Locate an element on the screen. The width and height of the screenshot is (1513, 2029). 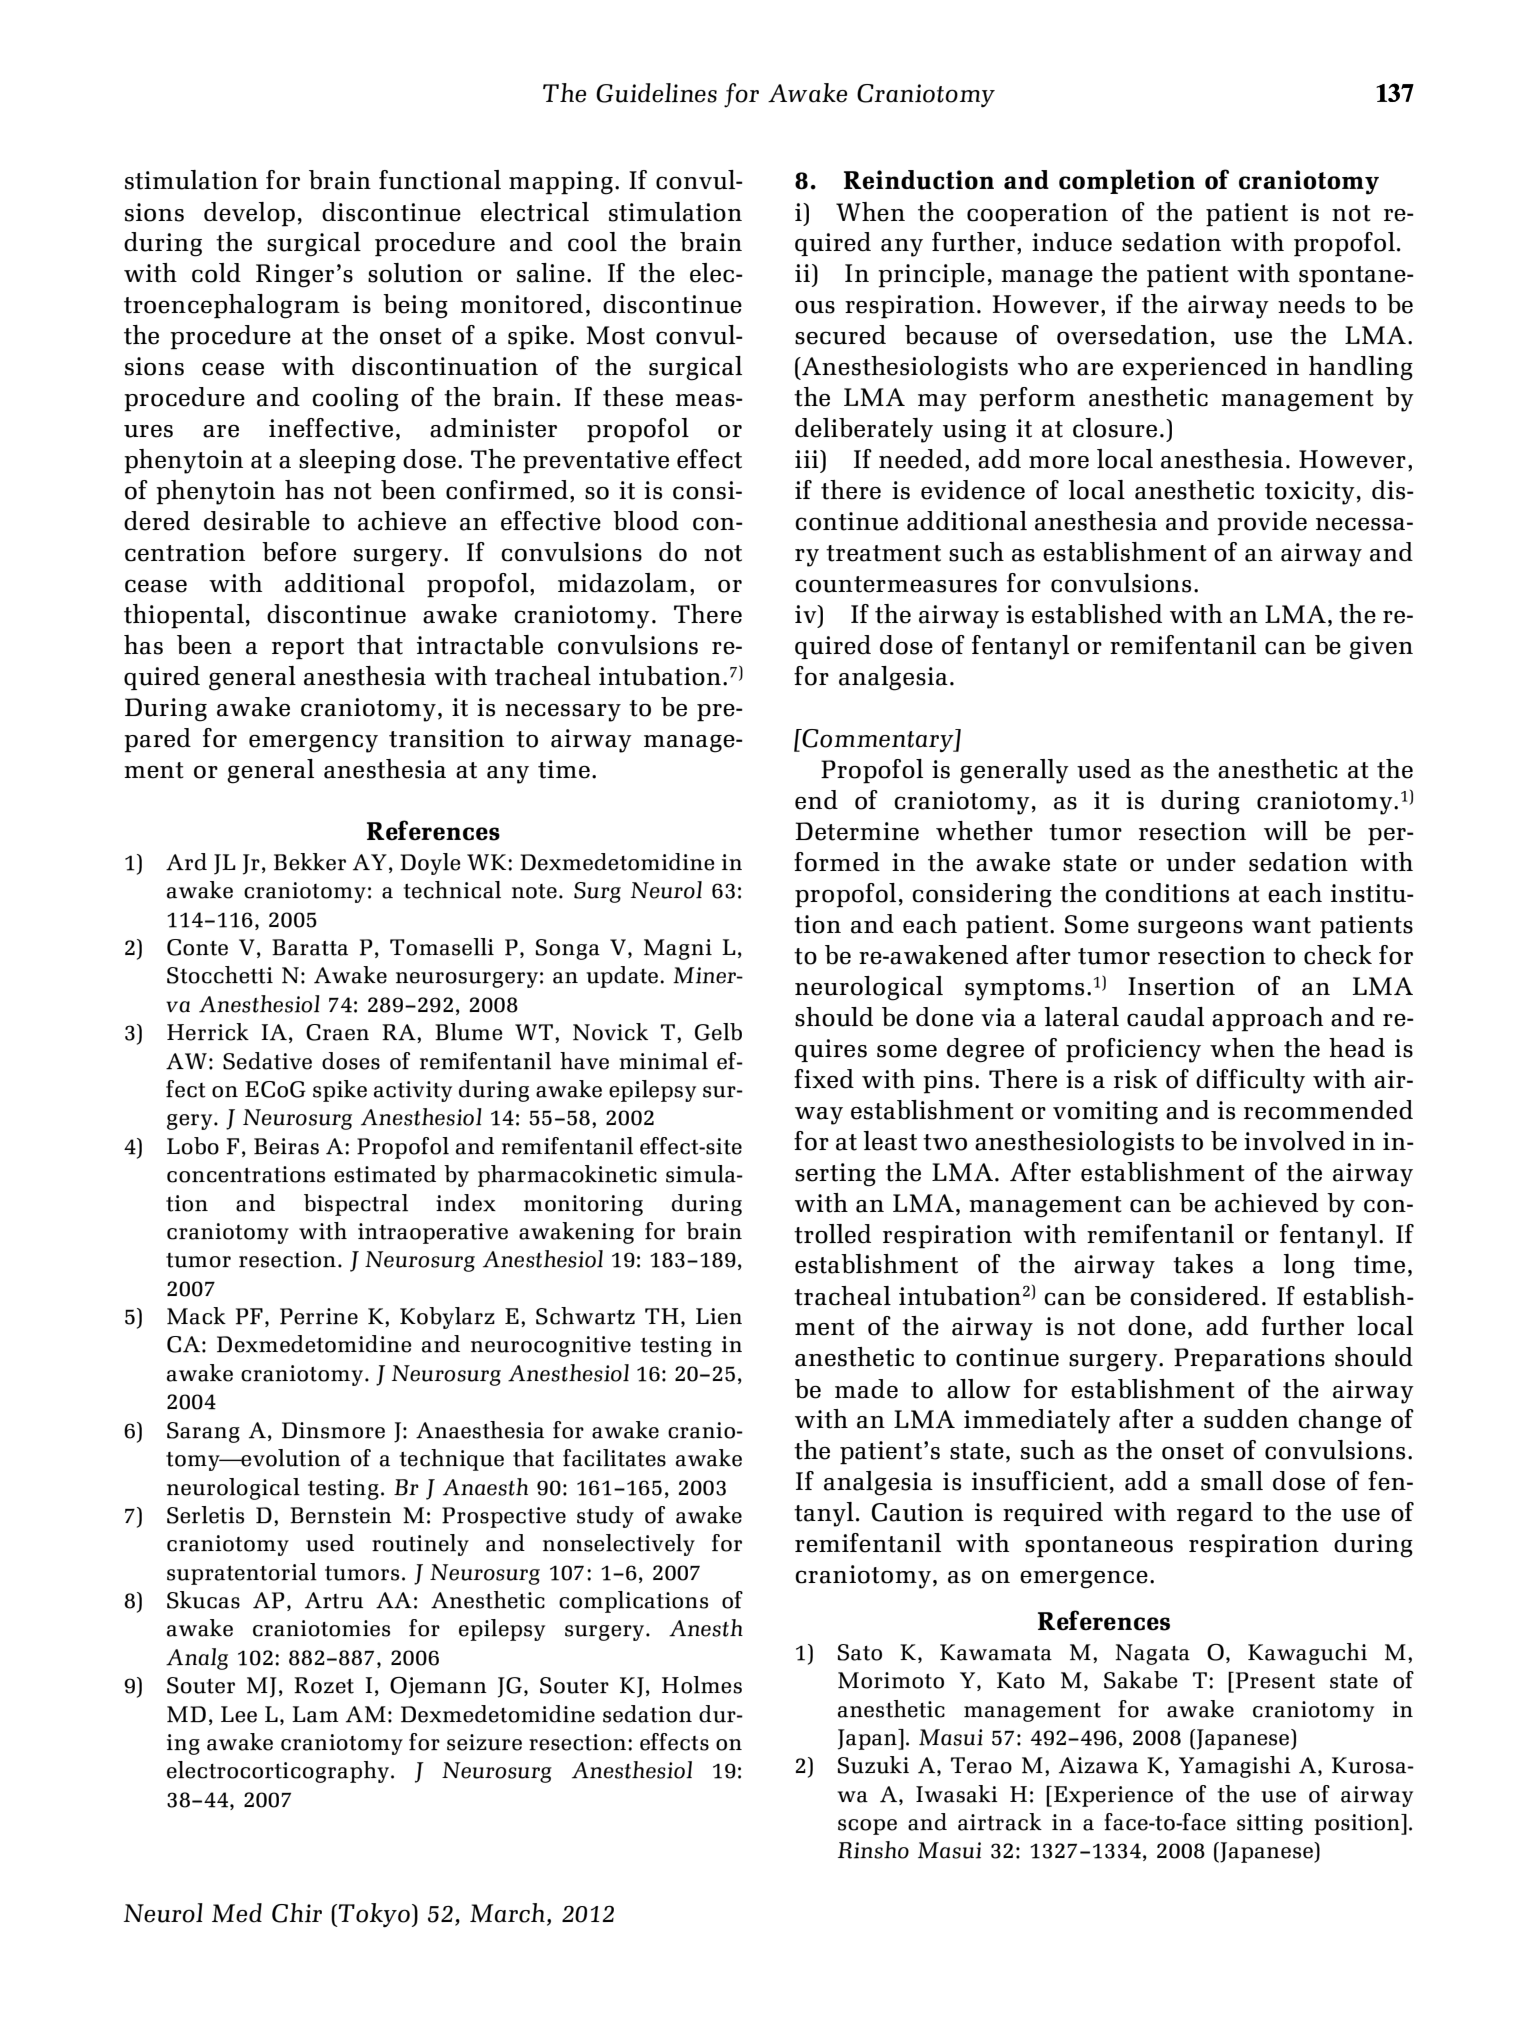
Guidelines is located at coordinates (656, 93).
